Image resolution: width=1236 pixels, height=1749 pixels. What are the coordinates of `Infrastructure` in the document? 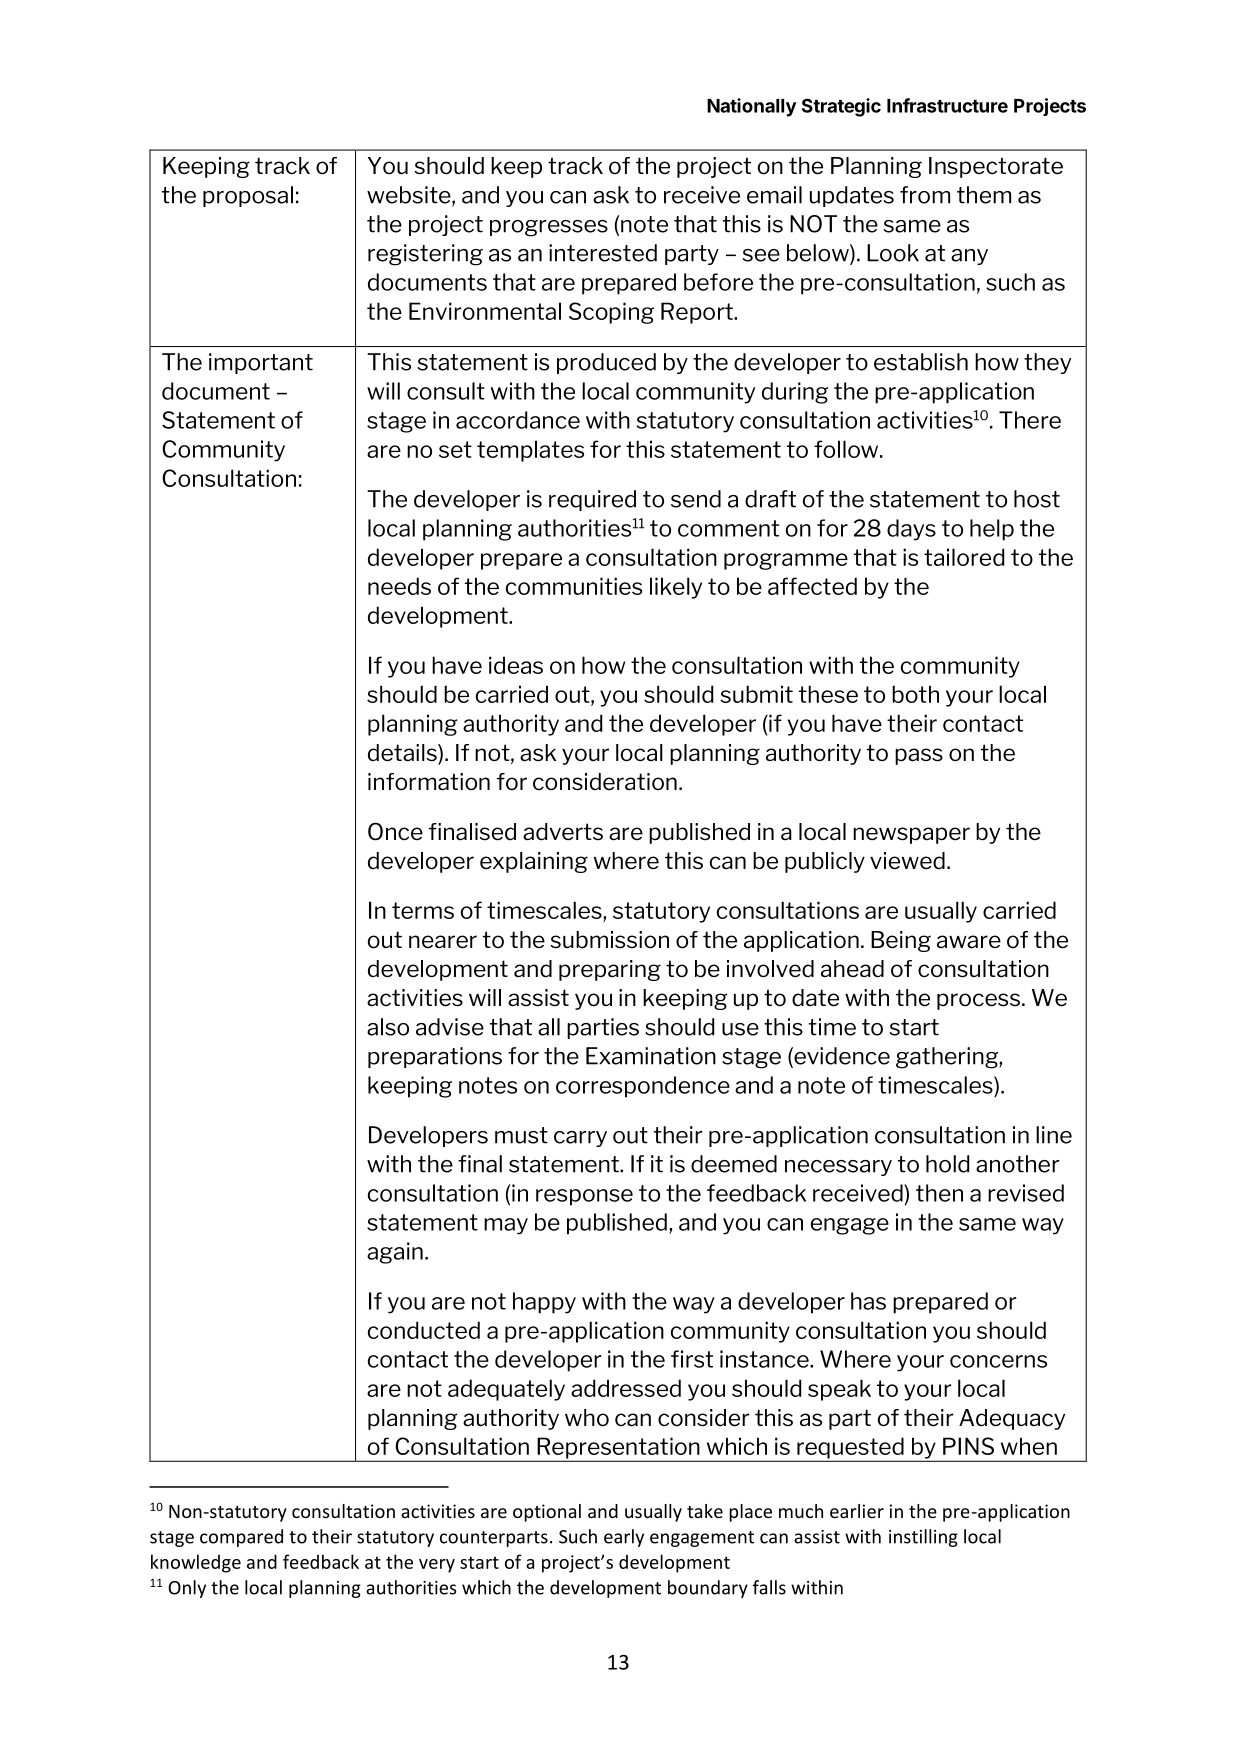 It's located at (947, 105).
